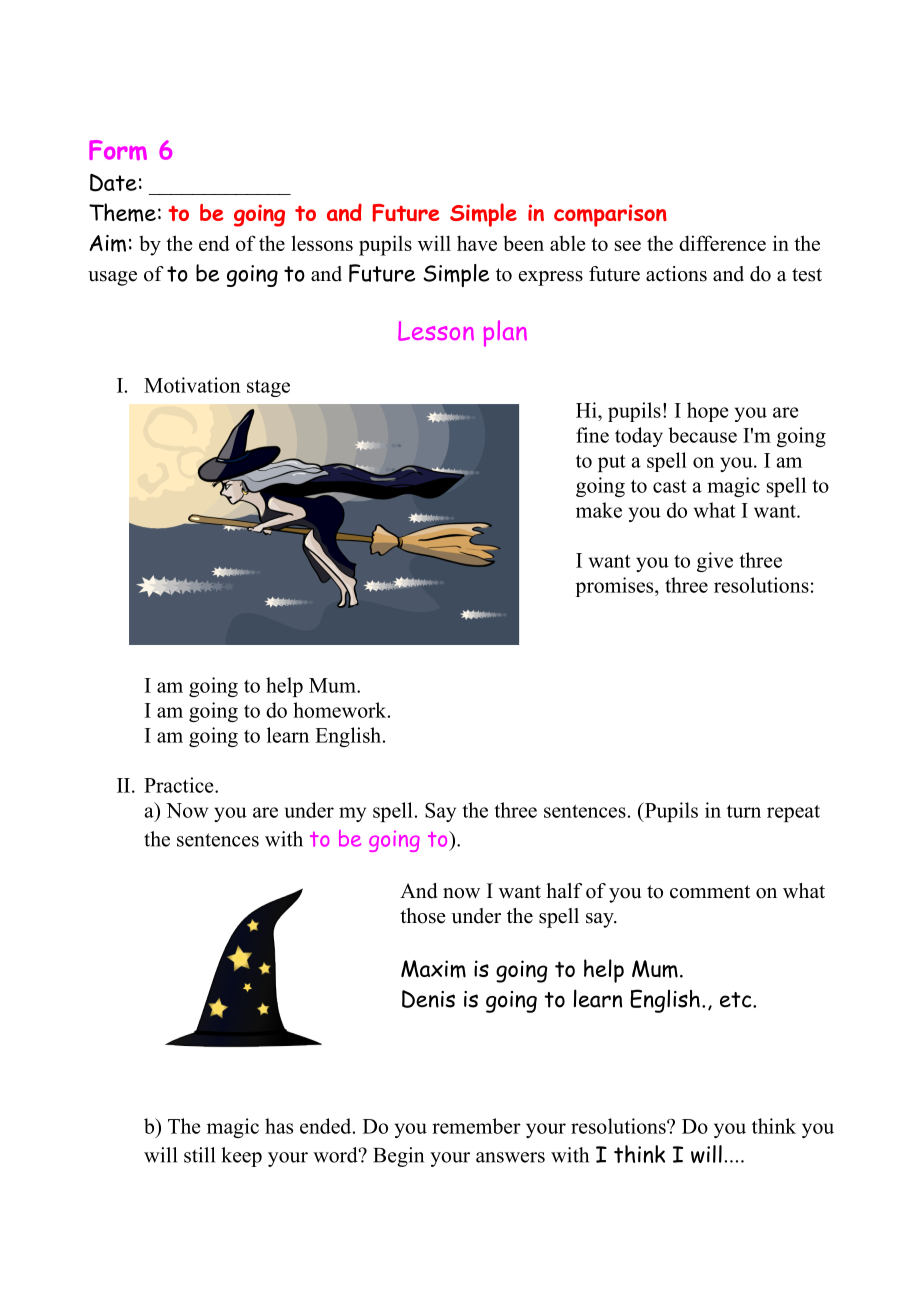 This image has height=1308, width=924. Describe the element at coordinates (192, 385) in the image. I see `Motivation` at that location.
